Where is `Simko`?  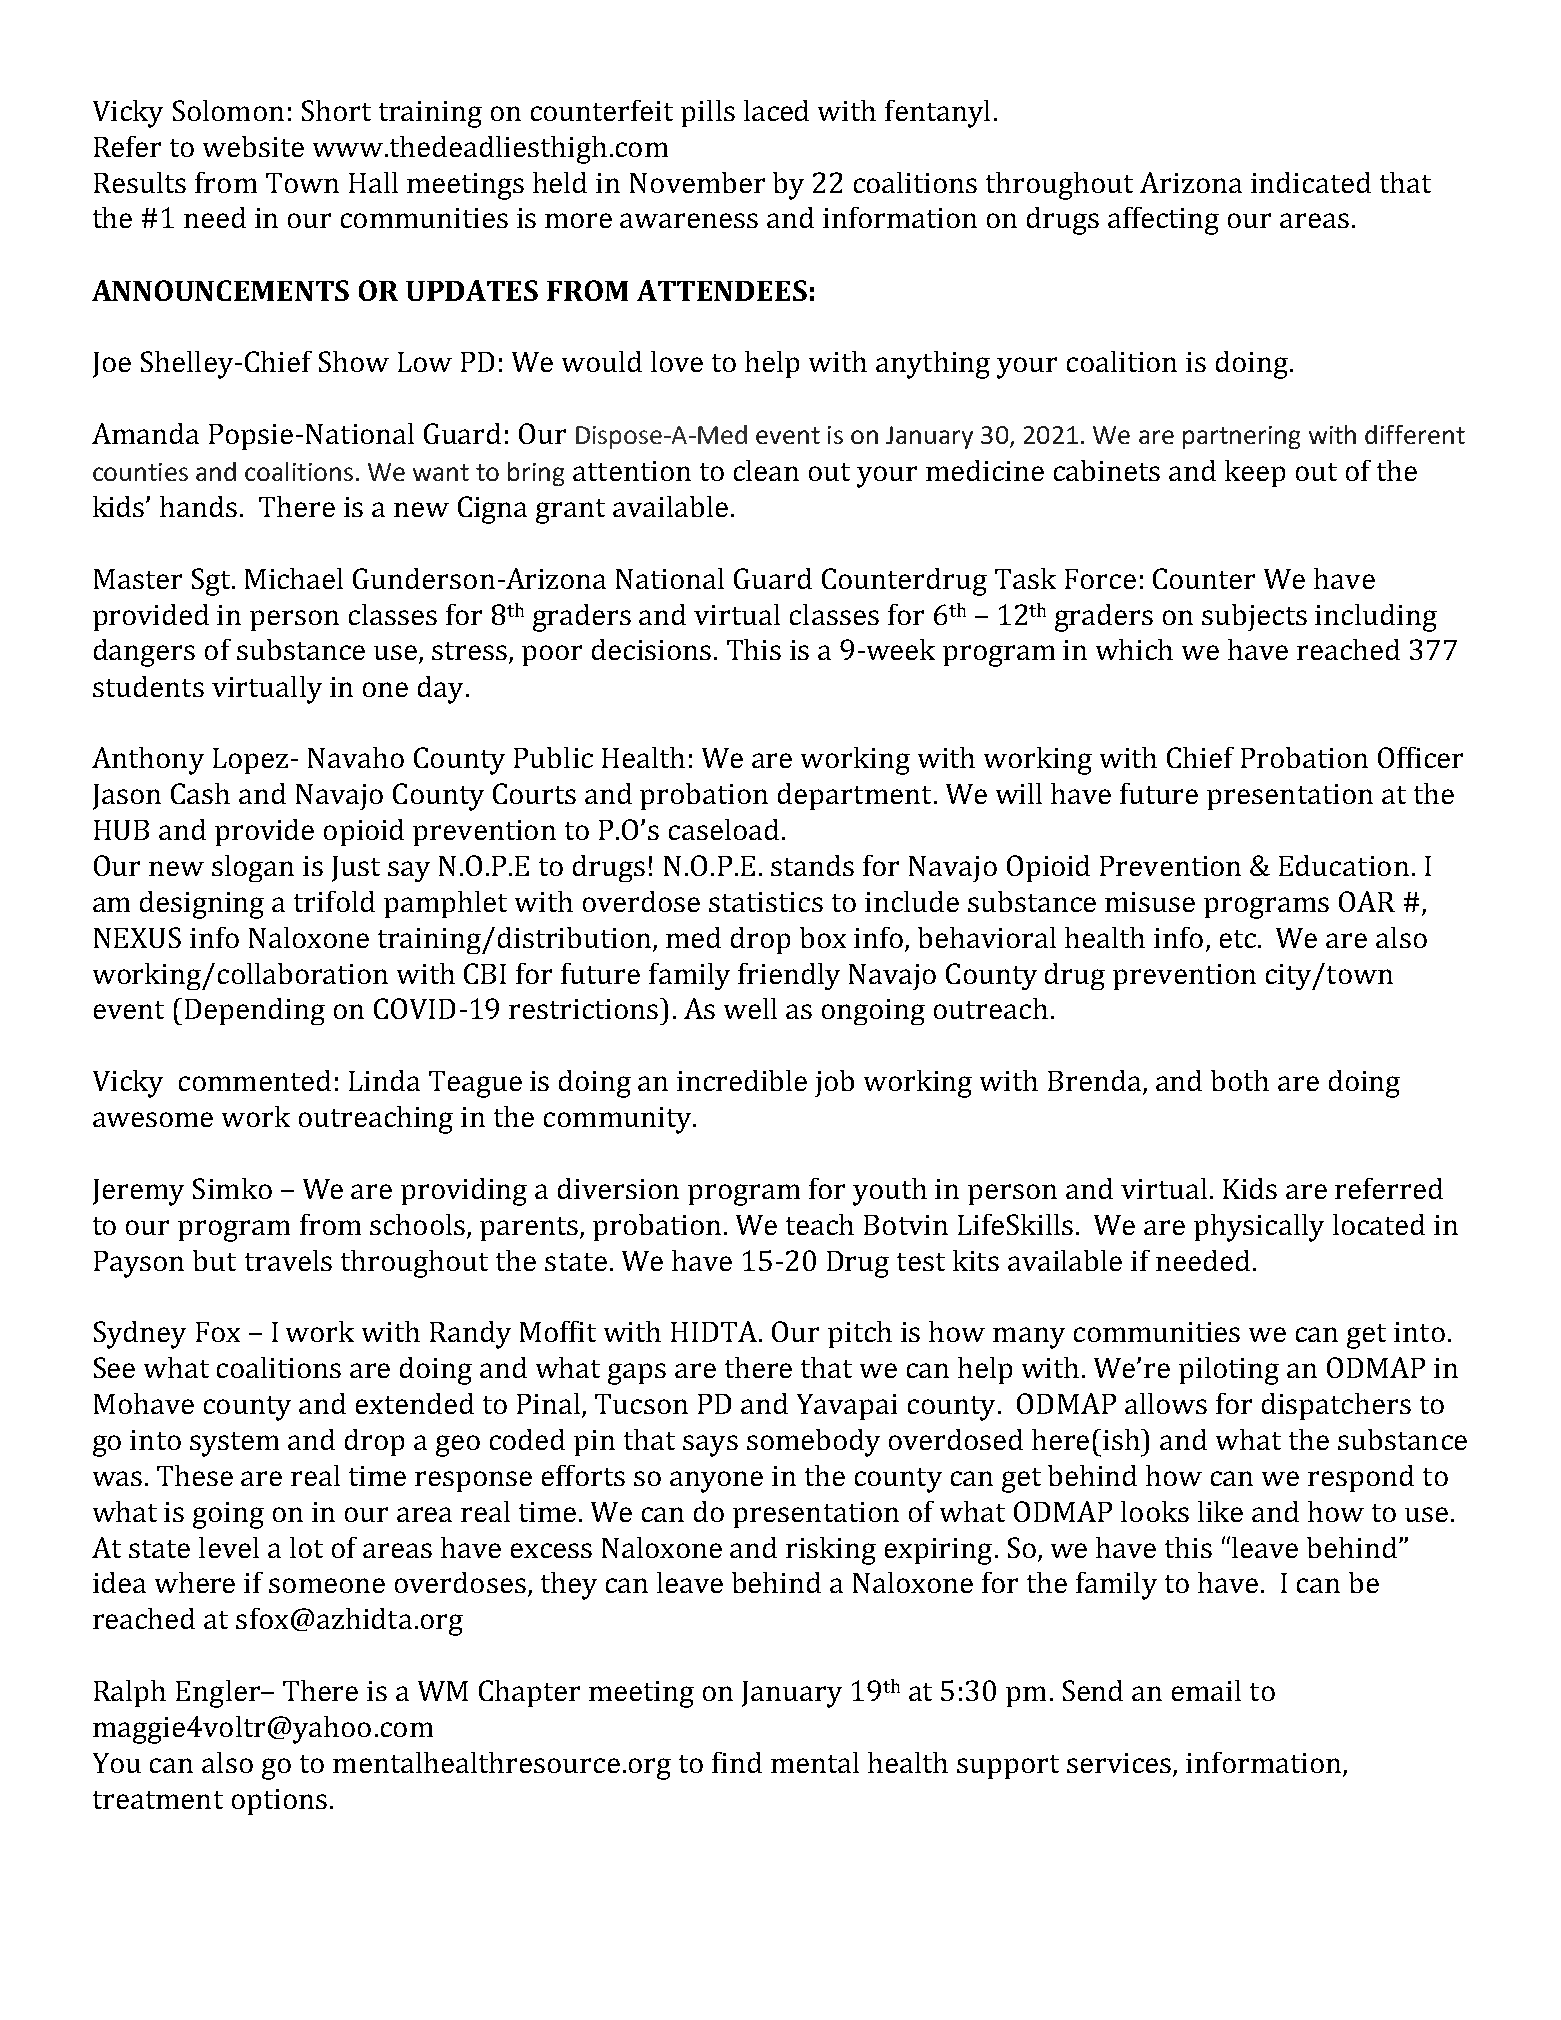 Simko is located at coordinates (232, 1188).
